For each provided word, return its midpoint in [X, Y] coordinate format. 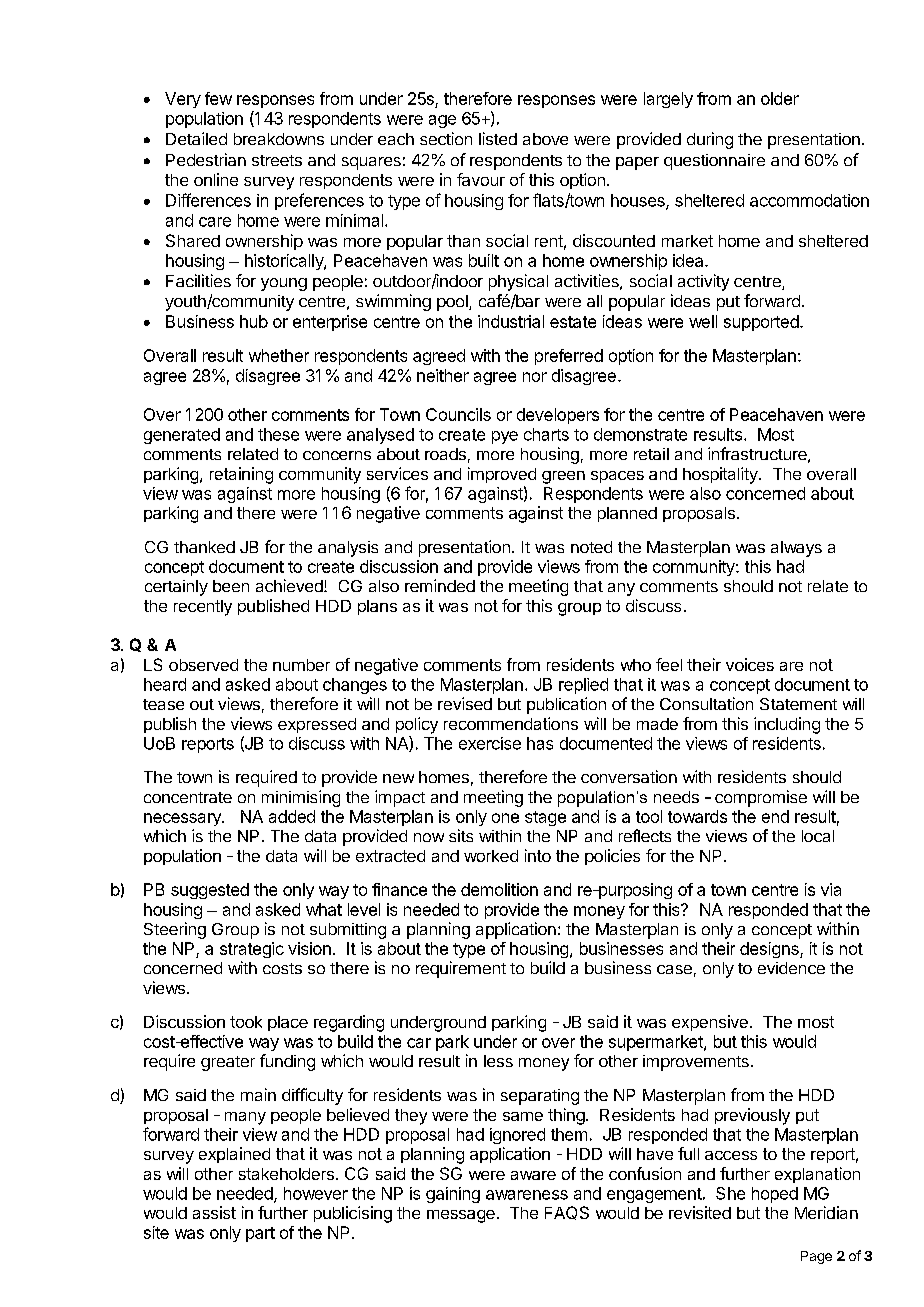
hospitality [721, 475]
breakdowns [279, 139]
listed [498, 138]
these [278, 434]
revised [465, 703]
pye [505, 437]
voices [750, 664]
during [710, 140]
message [461, 1216]
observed [203, 665]
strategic [252, 950]
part [260, 1234]
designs [770, 950]
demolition [499, 889]
